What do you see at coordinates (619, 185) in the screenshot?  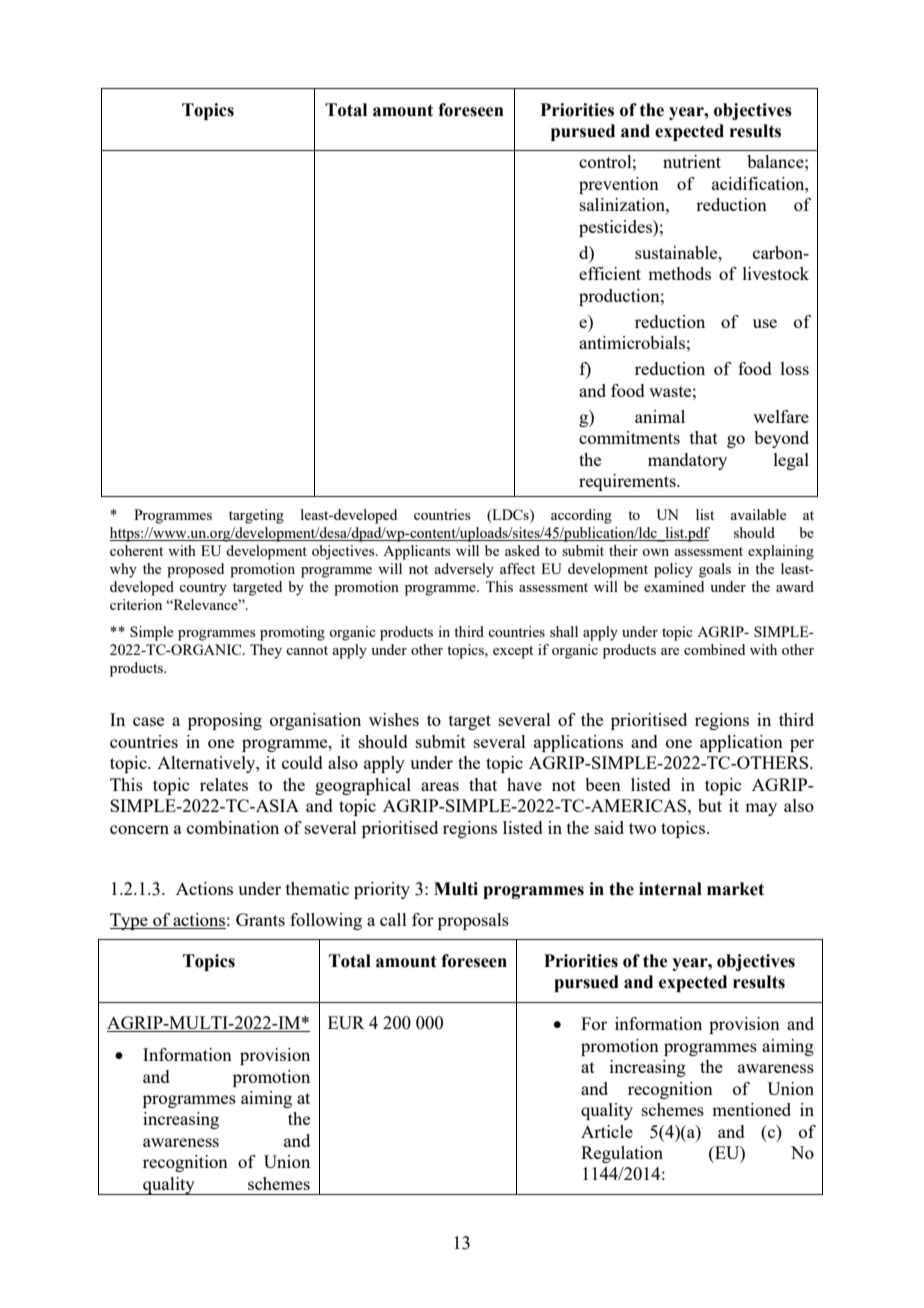 I see `prevention` at bounding box center [619, 185].
